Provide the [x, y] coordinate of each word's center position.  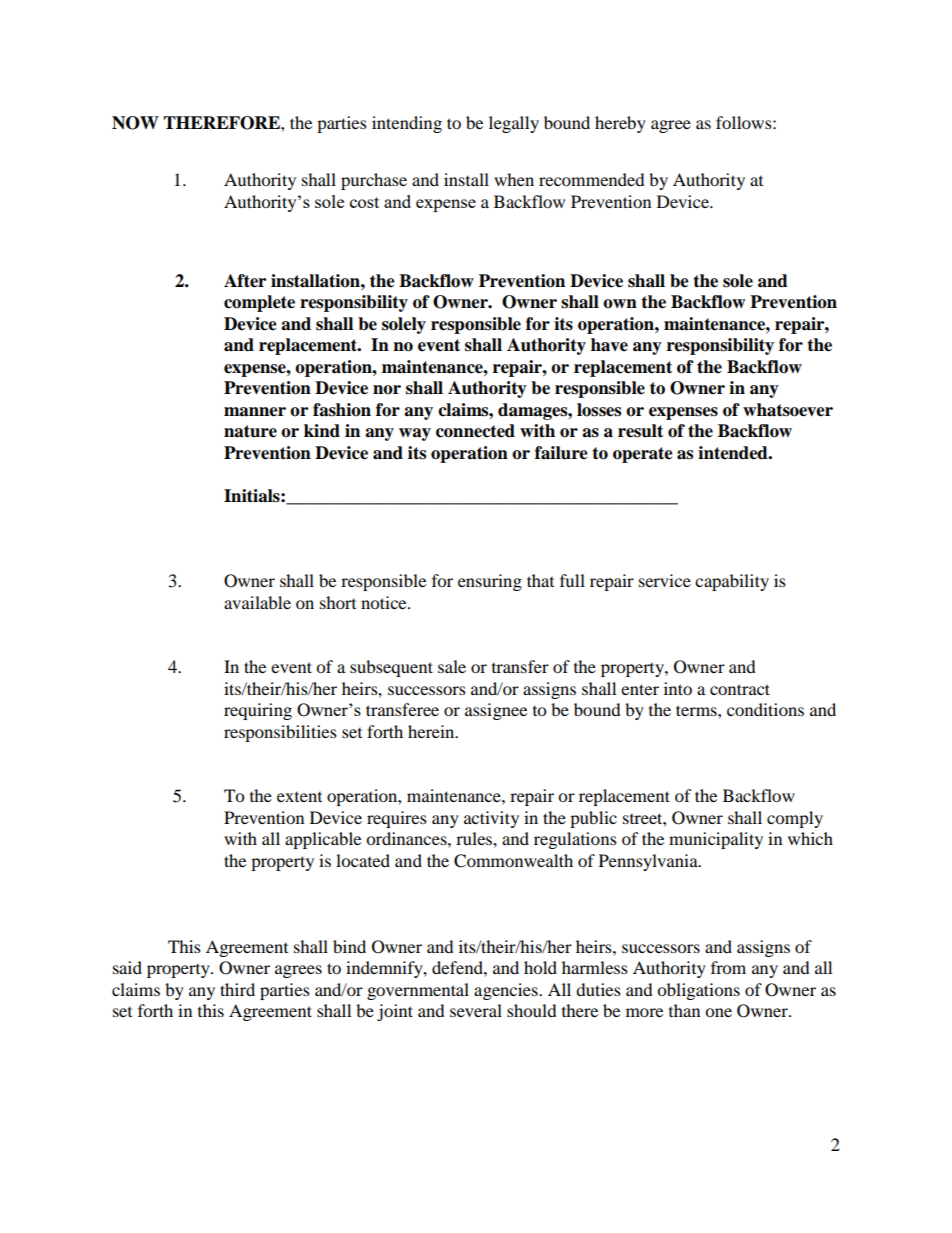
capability [732, 582]
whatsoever [788, 410]
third [237, 989]
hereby [620, 124]
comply [795, 819]
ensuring [490, 582]
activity [491, 819]
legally [514, 124]
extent [299, 797]
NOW [135, 123]
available [257, 602]
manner [255, 412]
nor [387, 390]
